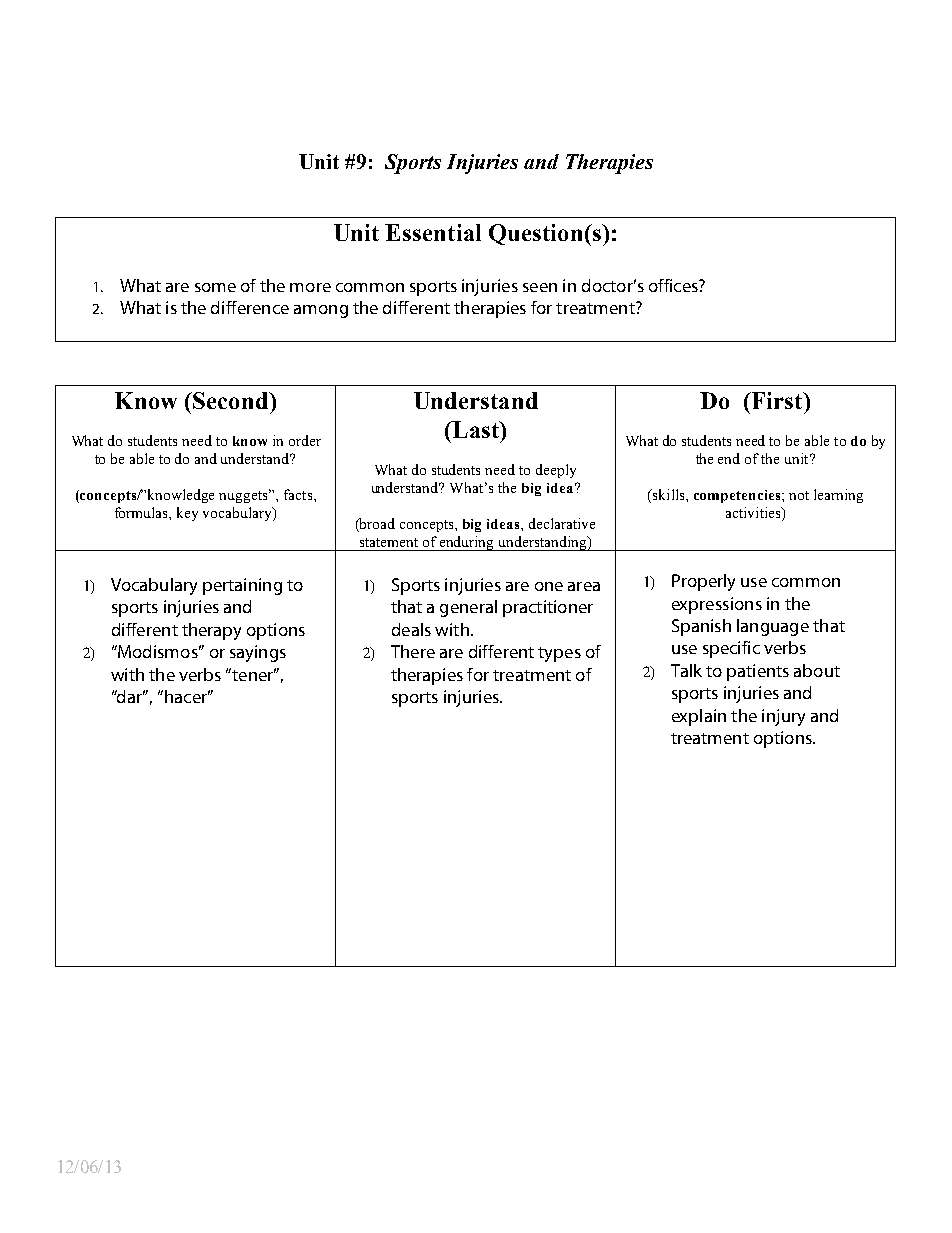 The width and height of the screenshot is (952, 1233). I want to click on types, so click(559, 654).
